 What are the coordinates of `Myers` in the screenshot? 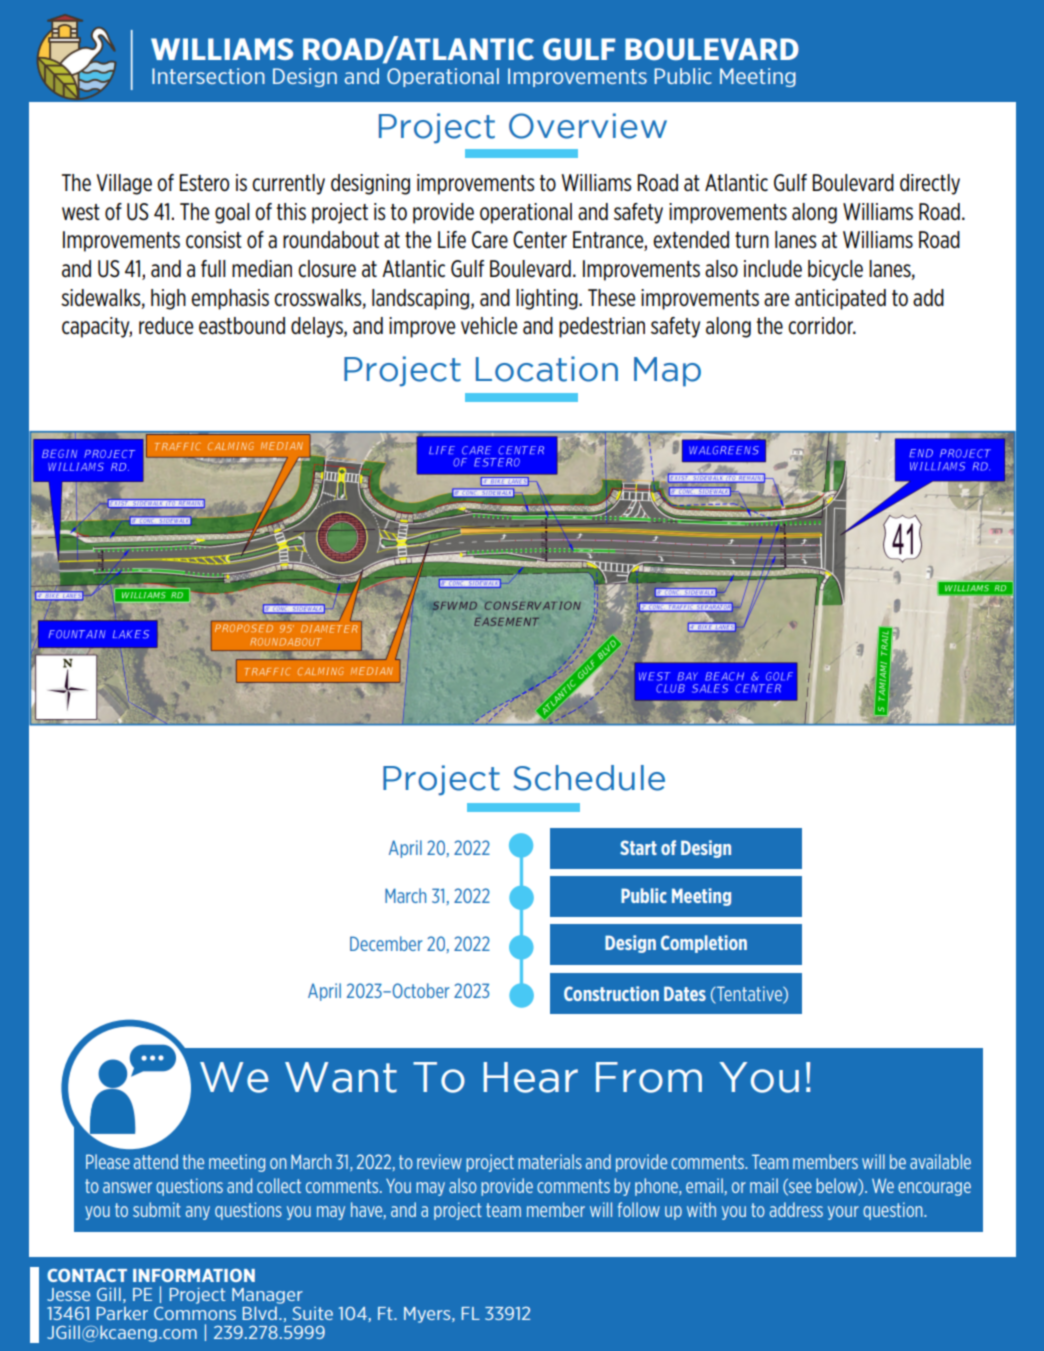 It's located at (428, 1315).
